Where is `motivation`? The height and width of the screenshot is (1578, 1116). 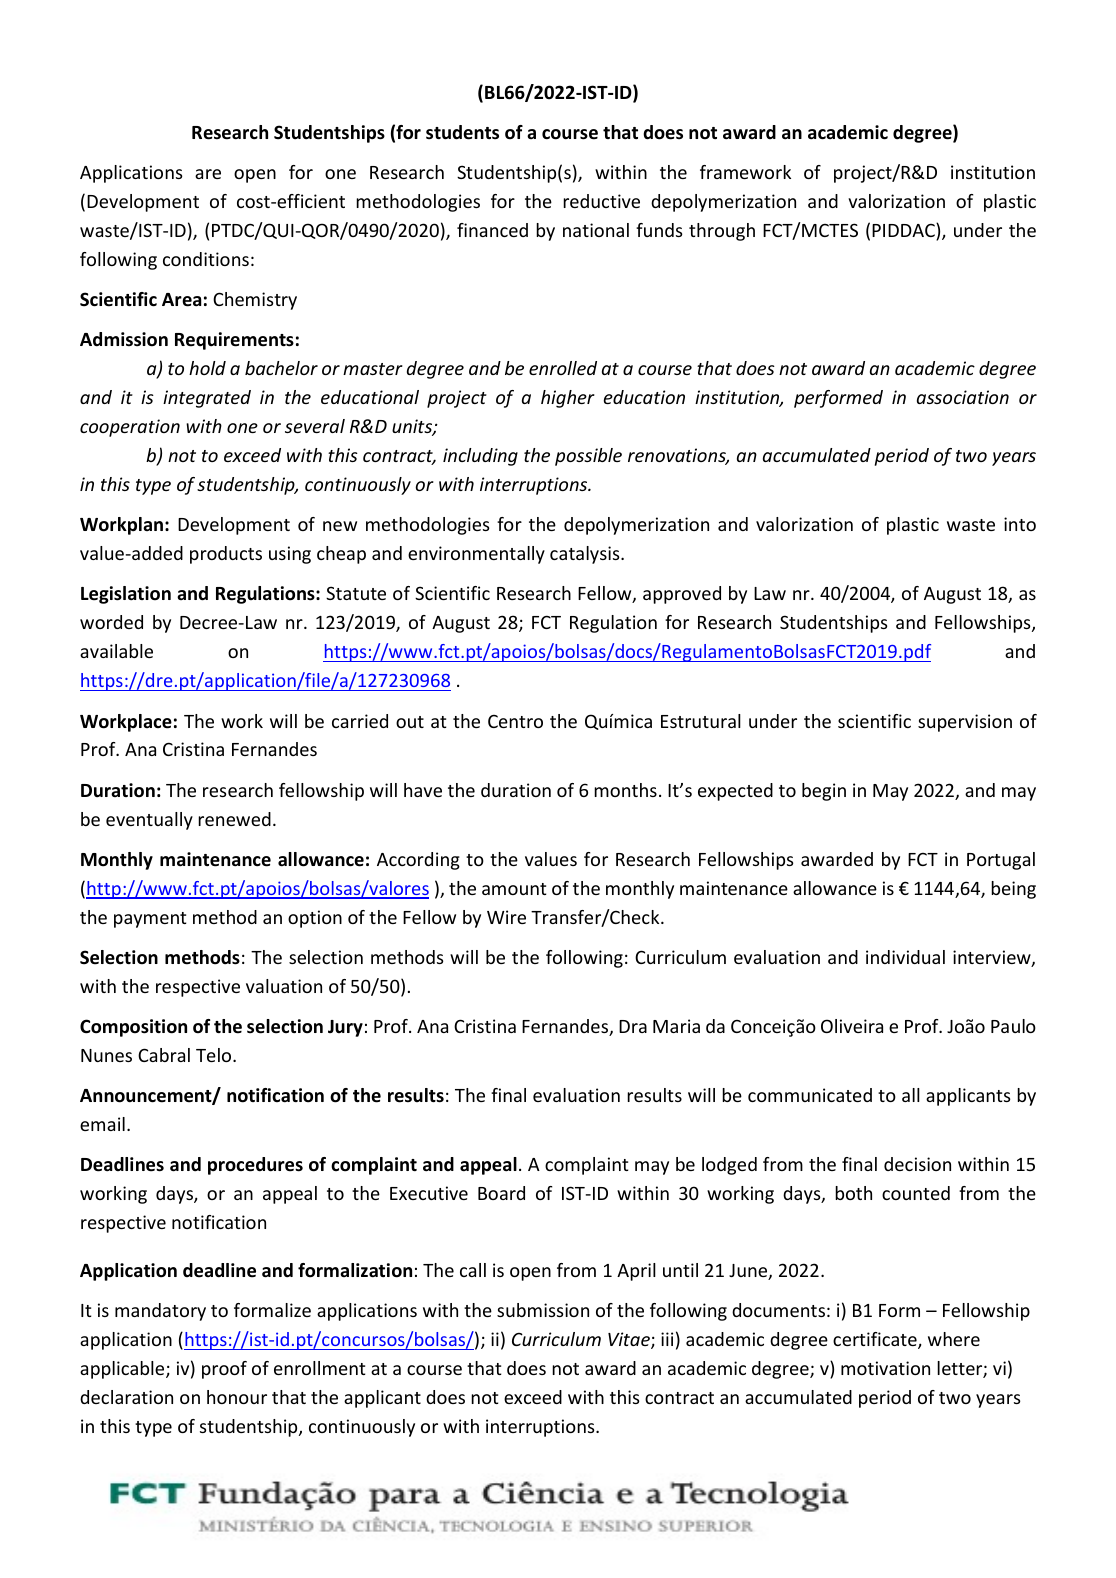 motivation is located at coordinates (885, 1368).
